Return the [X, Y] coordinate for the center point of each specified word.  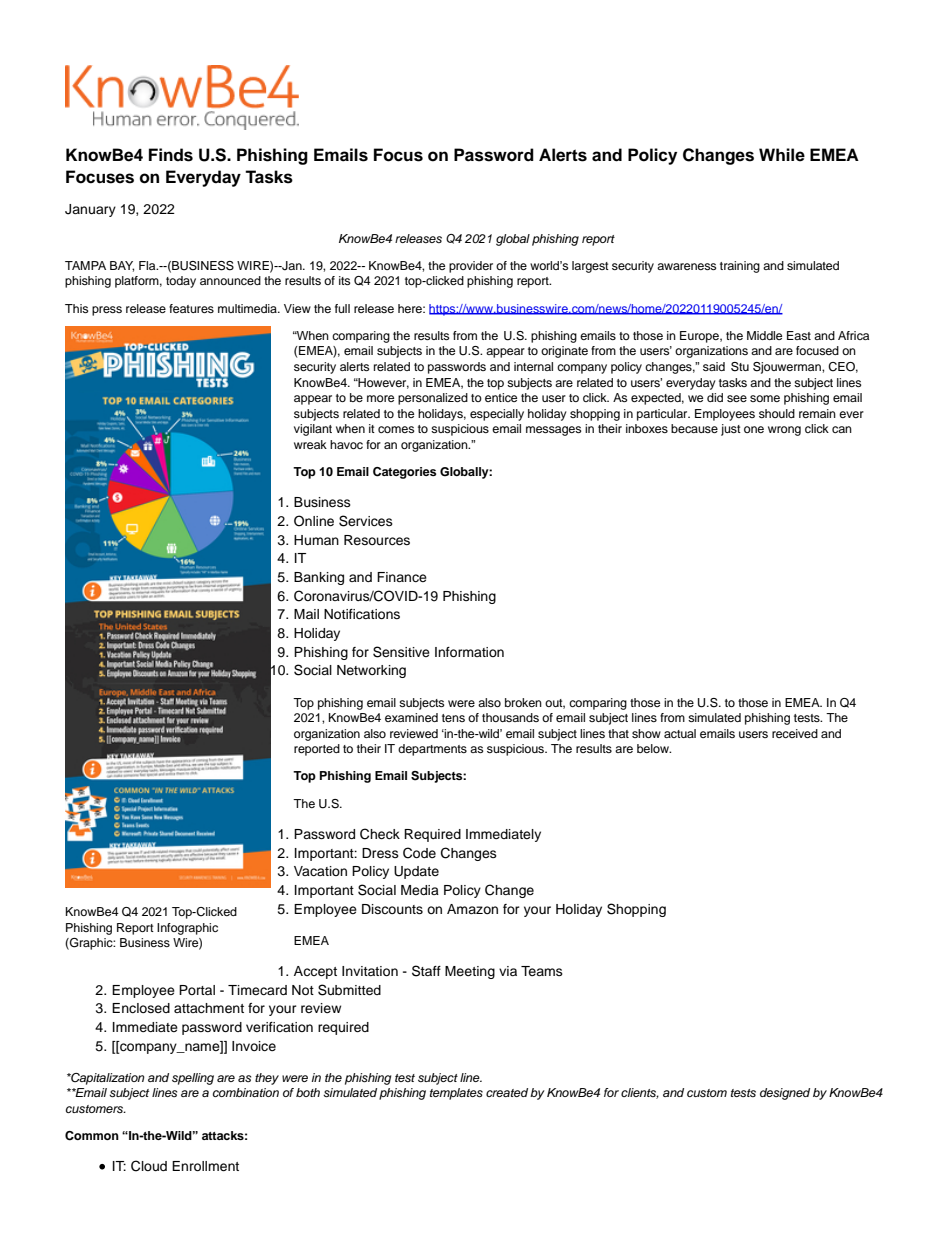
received [795, 733]
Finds [171, 155]
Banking [319, 578]
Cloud [149, 1166]
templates [456, 1094]
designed [785, 1094]
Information [469, 652]
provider [471, 267]
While [782, 155]
